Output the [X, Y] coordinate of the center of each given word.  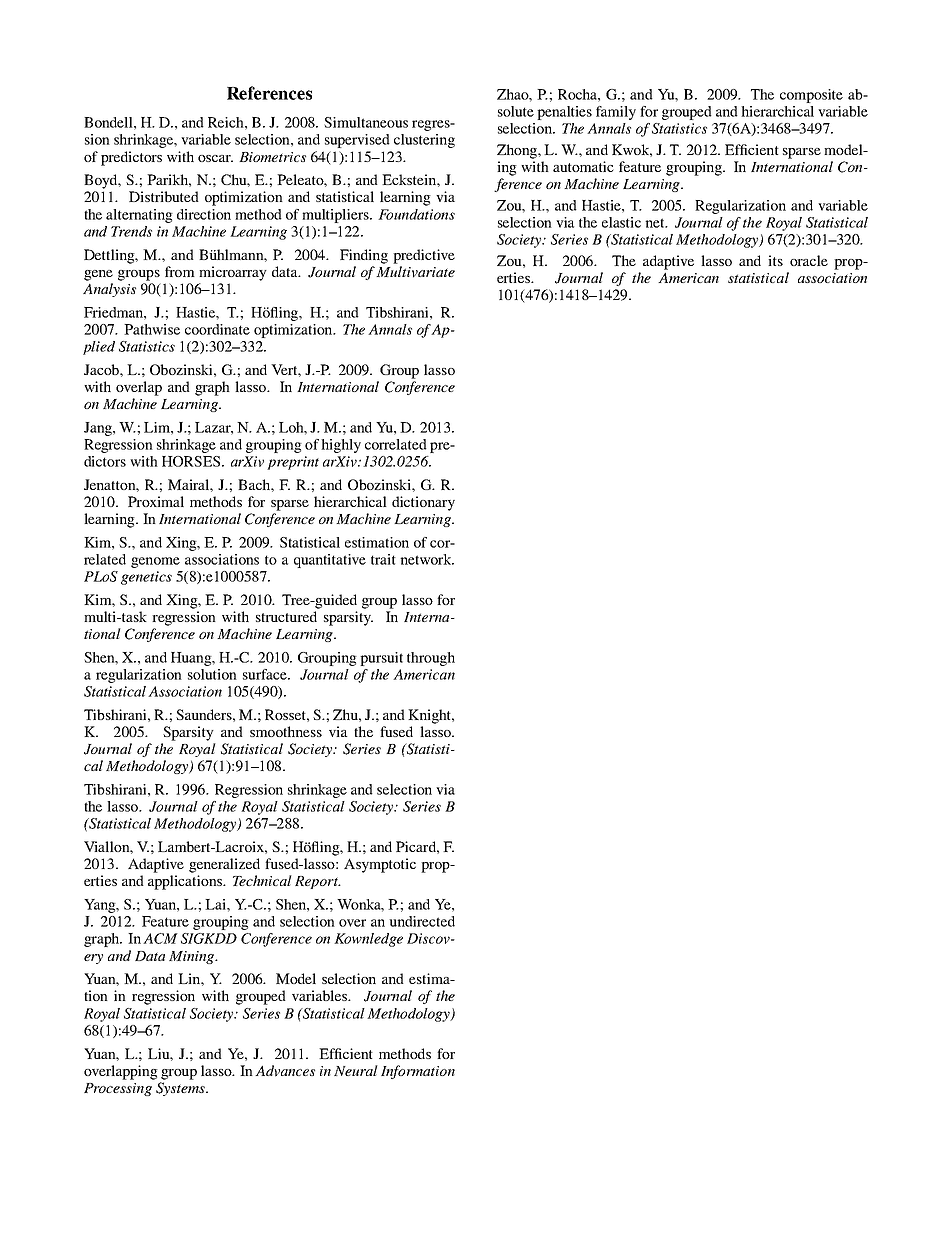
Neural [356, 1070]
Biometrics [272, 157]
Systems [181, 1089]
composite [811, 96]
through [431, 659]
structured [286, 616]
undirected [422, 921]
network [427, 559]
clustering [424, 141]
